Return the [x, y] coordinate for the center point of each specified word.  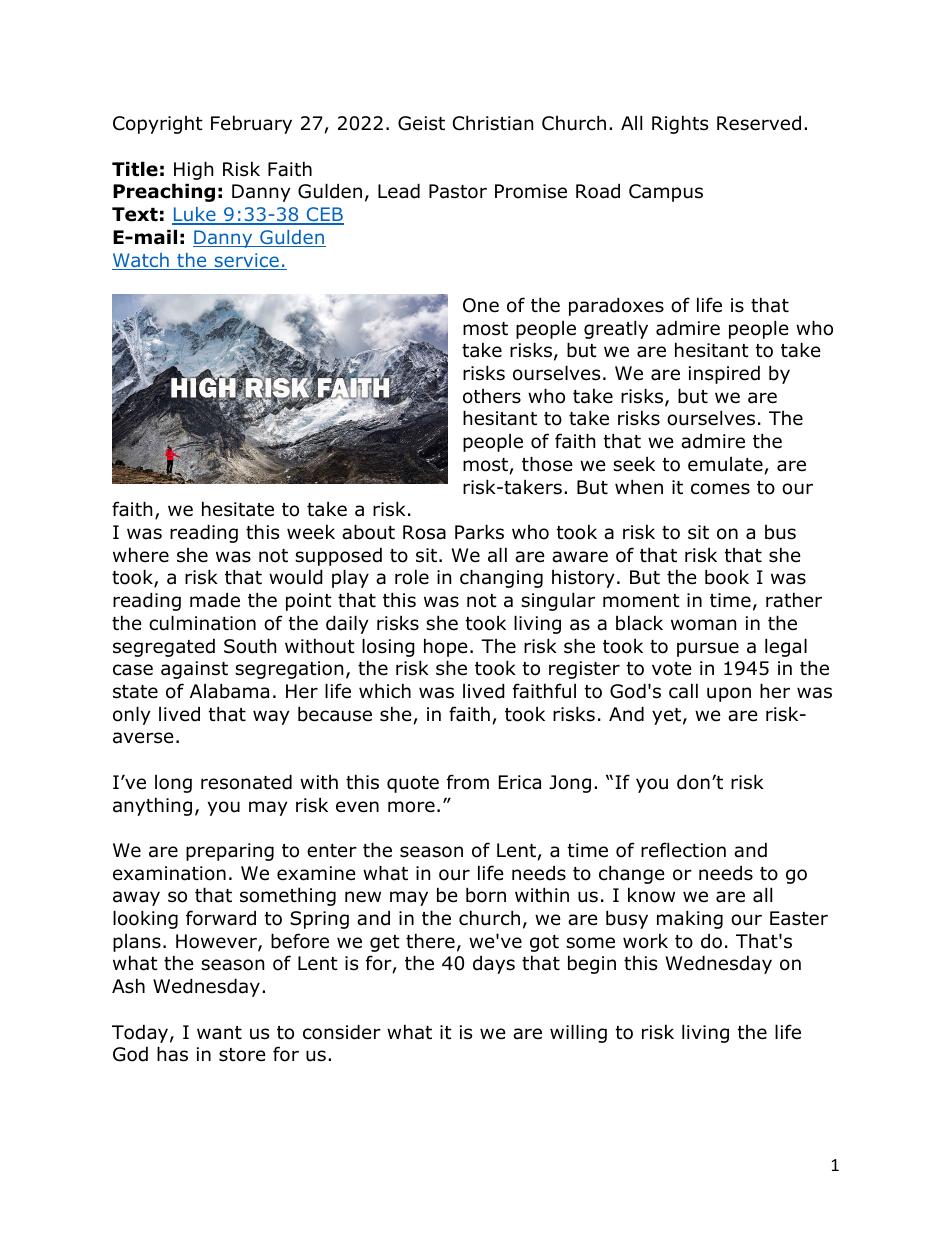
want [219, 1033]
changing [501, 578]
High [193, 170]
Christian [493, 123]
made [215, 600]
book [727, 577]
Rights [680, 124]
